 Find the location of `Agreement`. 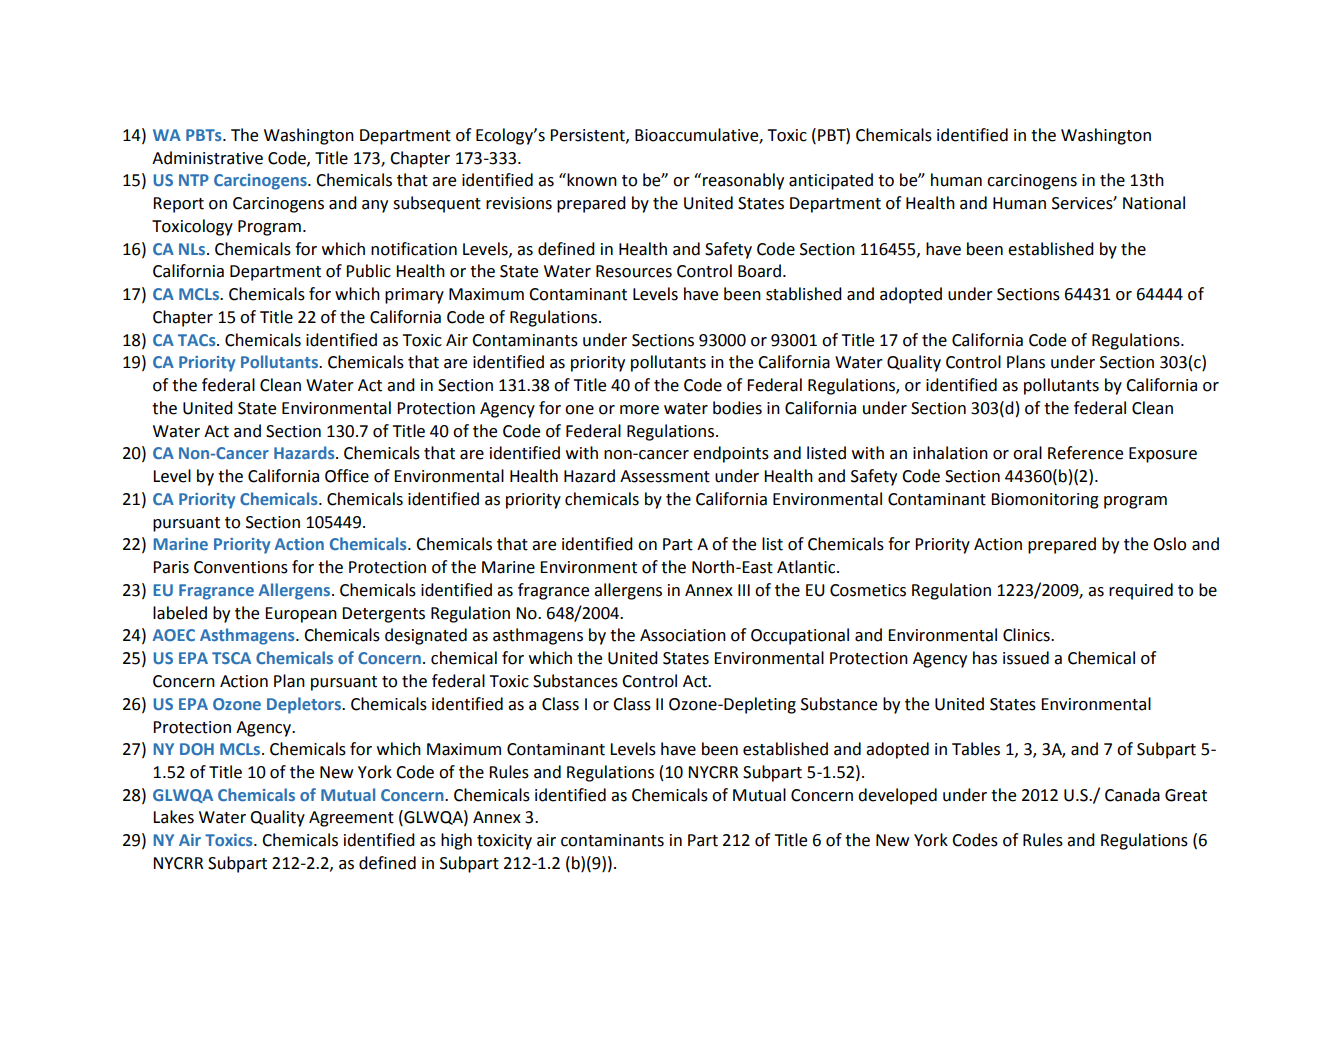

Agreement is located at coordinates (351, 819).
